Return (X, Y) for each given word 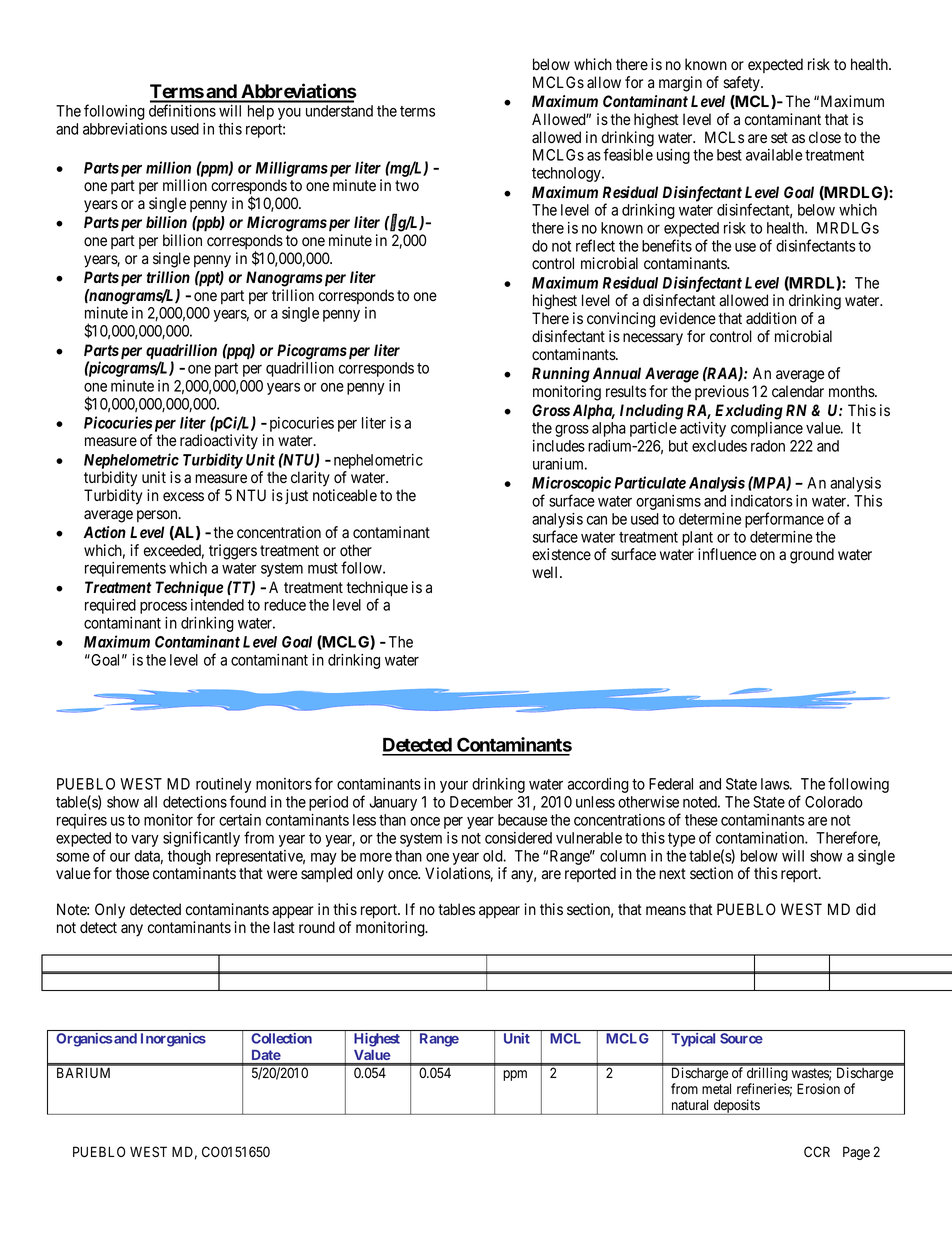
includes (559, 446)
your (454, 787)
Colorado (834, 802)
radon (768, 446)
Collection (281, 1038)
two (407, 185)
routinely (223, 787)
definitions (182, 110)
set (779, 138)
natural (690, 1105)
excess (183, 497)
